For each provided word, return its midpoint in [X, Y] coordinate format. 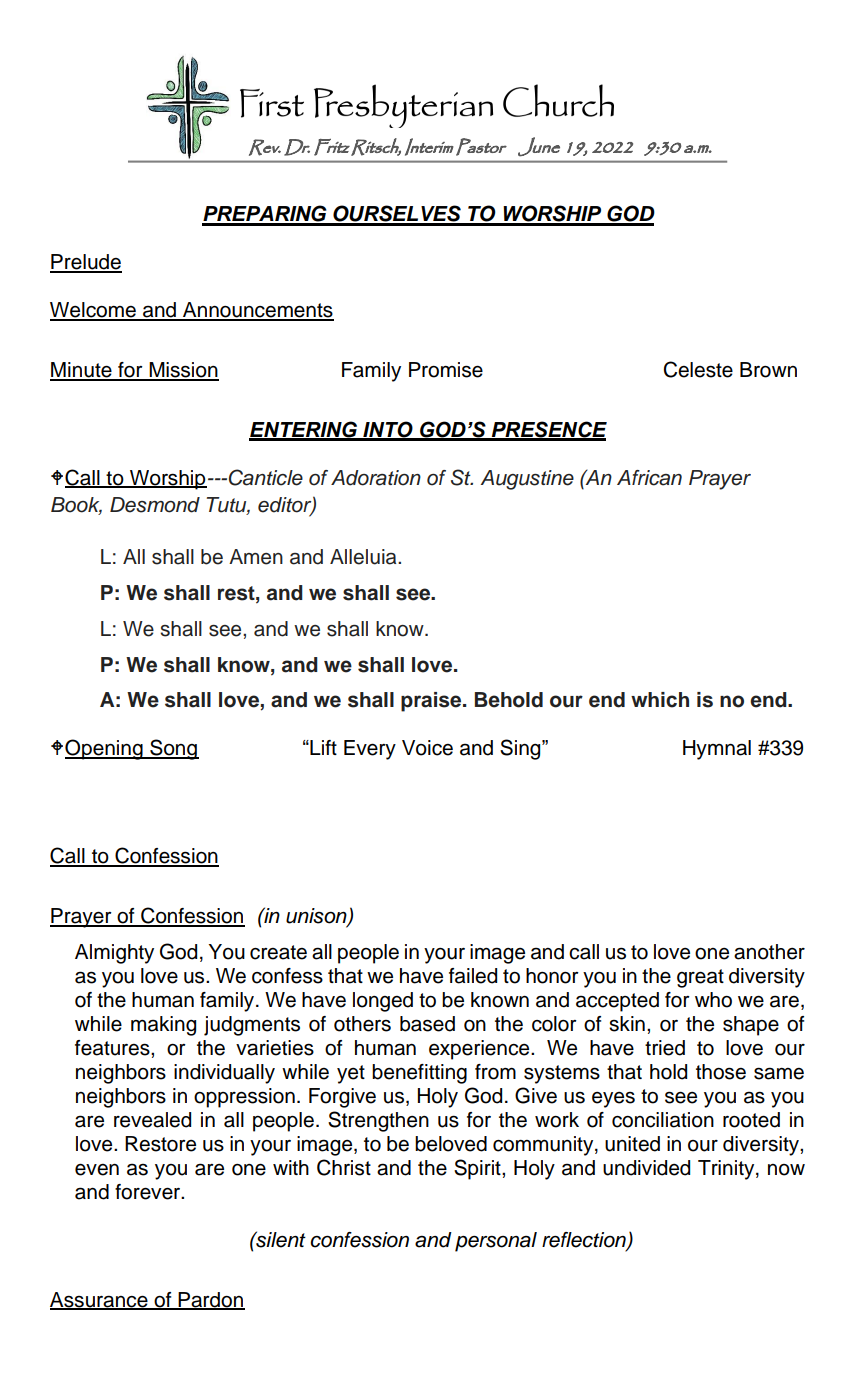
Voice [427, 748]
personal [496, 1242]
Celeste [698, 369]
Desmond [155, 505]
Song [173, 749]
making [163, 1026]
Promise [446, 370]
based [427, 1024]
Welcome [94, 311]
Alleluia [364, 557]
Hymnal [717, 750]
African [649, 478]
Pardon [210, 1300]
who [713, 1000]
